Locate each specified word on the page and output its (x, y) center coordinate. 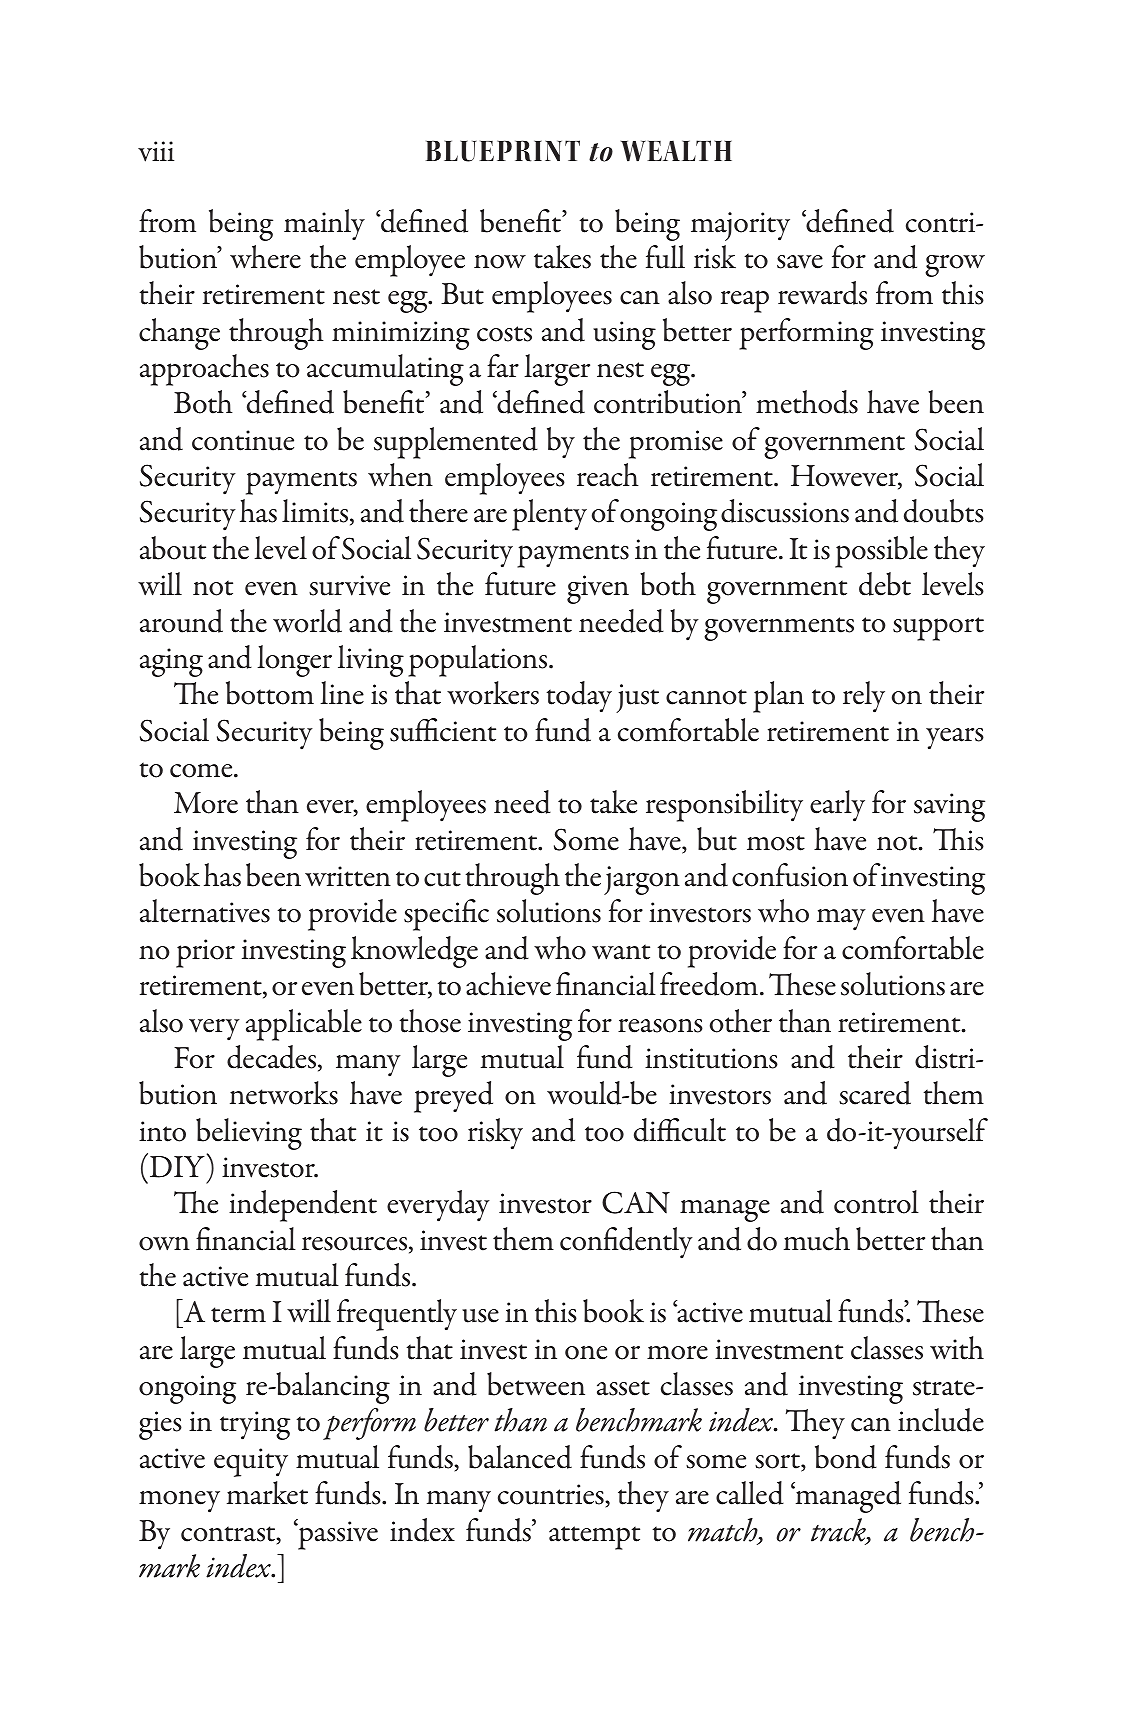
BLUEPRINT (503, 151)
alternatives (205, 911)
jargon (642, 880)
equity (251, 1462)
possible (881, 552)
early (837, 806)
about (173, 548)
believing (249, 1134)
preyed (453, 1097)
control (876, 1202)
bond (846, 1457)
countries (552, 1496)
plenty (549, 515)
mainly (324, 224)
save (800, 262)
